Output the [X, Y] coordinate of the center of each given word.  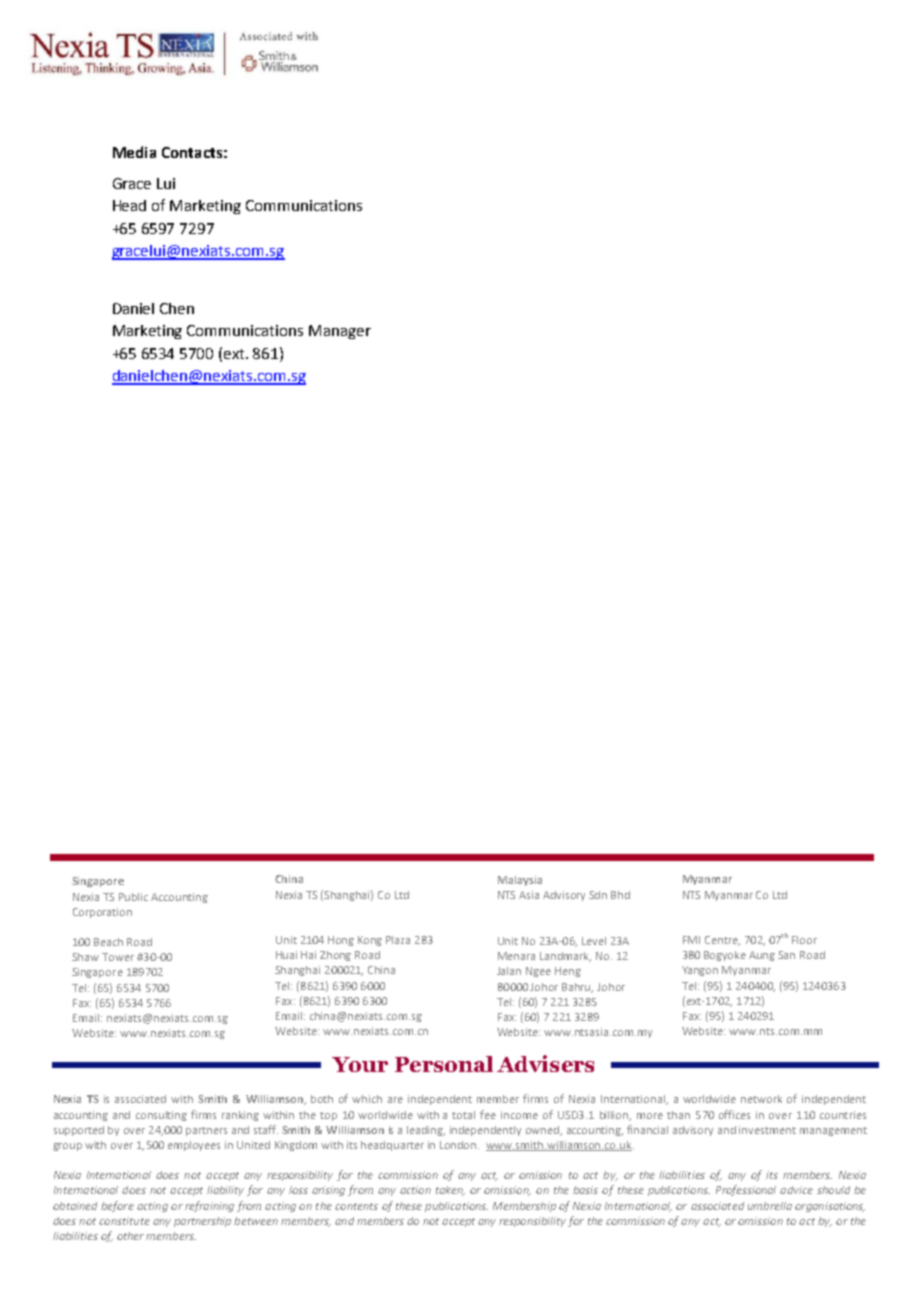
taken [450, 1191]
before [117, 1206]
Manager [340, 332]
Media [134, 152]
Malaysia [520, 881]
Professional [746, 1190]
